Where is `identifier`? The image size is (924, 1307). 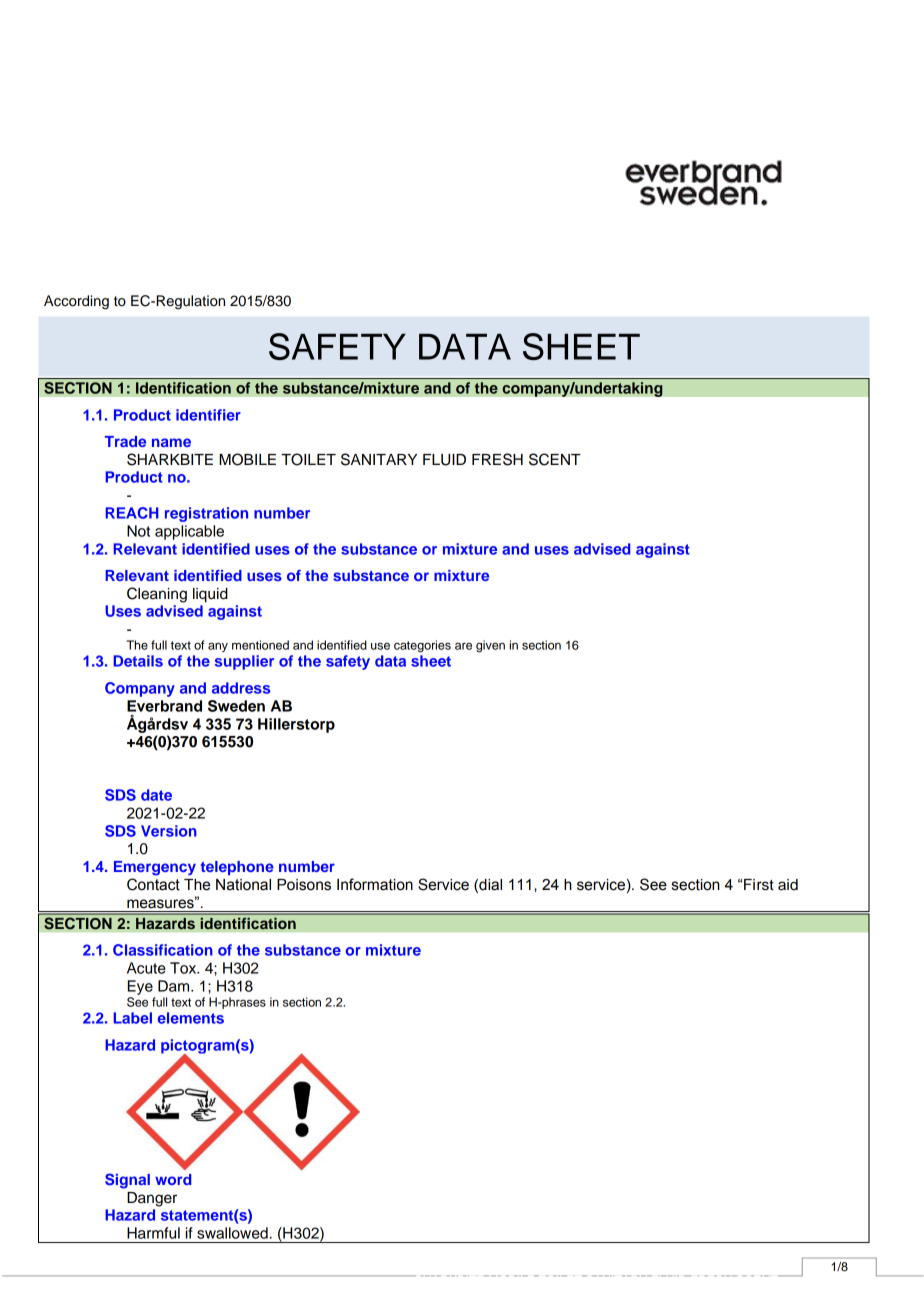
identifier is located at coordinates (208, 415).
